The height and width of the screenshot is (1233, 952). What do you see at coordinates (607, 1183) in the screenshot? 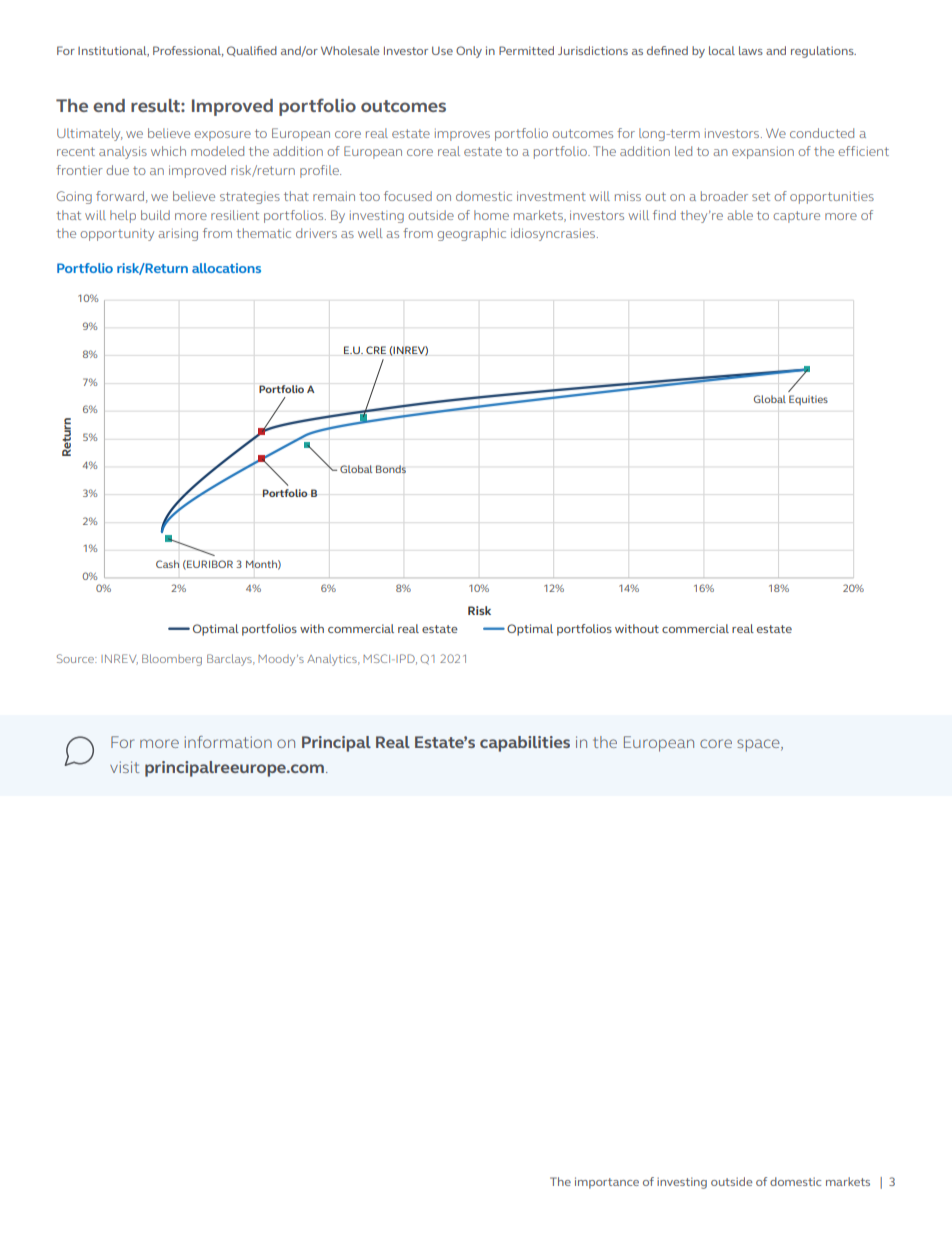
I see `importance` at bounding box center [607, 1183].
